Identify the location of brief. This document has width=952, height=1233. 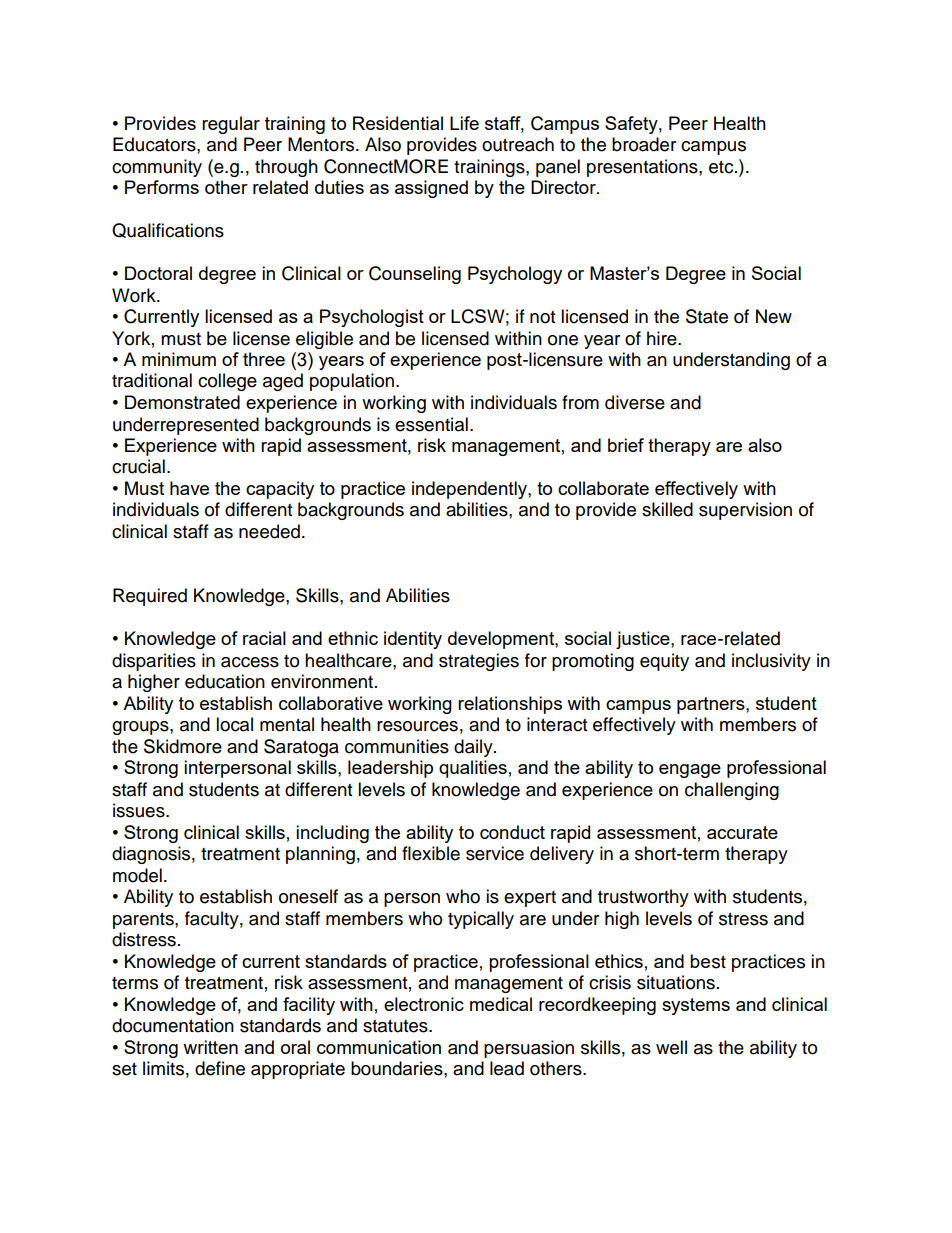
(626, 445).
